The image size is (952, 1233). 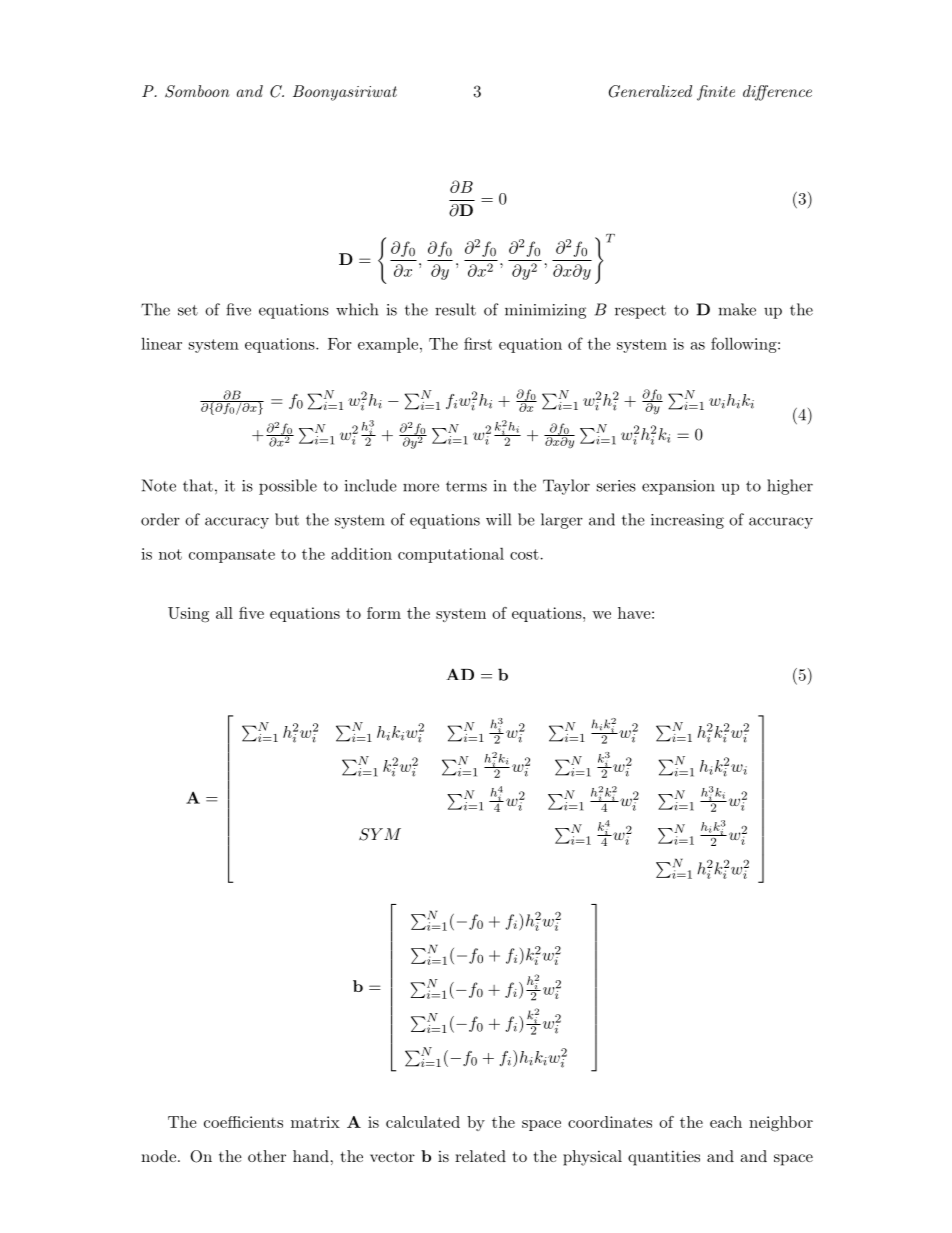 What do you see at coordinates (726, 1122) in the screenshot?
I see `each` at bounding box center [726, 1122].
